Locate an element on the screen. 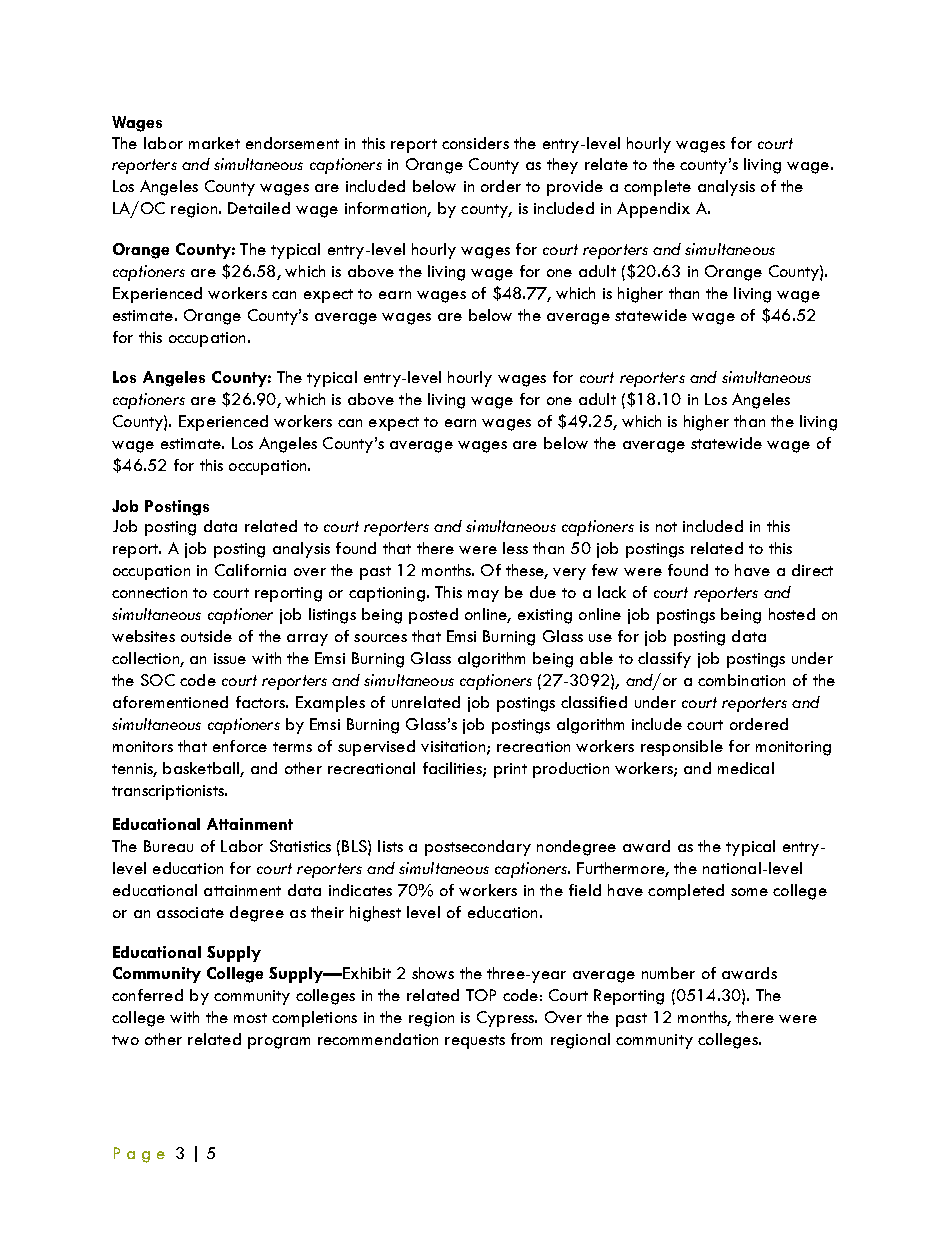 This screenshot has width=952, height=1233. Appendix is located at coordinates (653, 210).
